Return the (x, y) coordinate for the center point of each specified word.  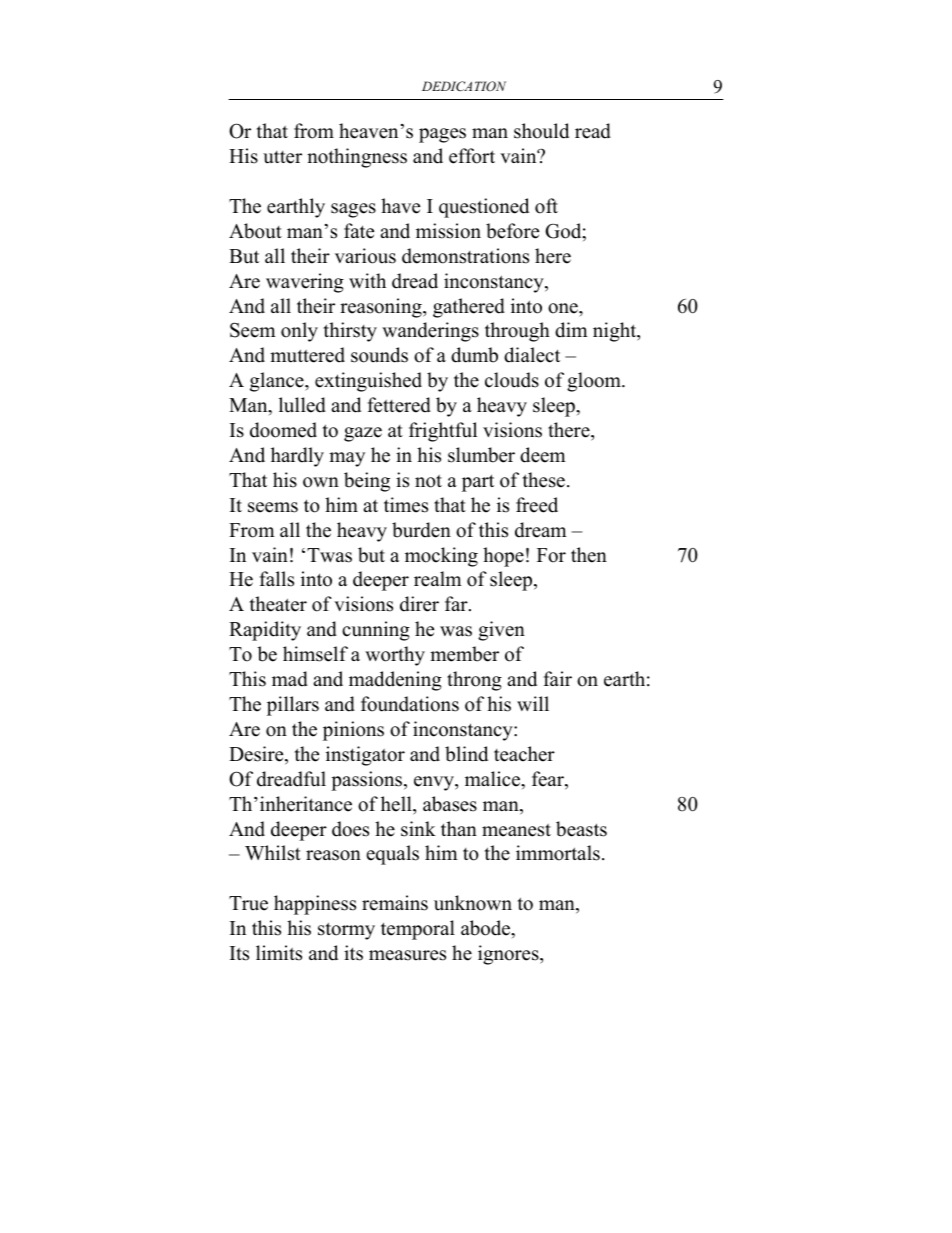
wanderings (430, 332)
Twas (329, 555)
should (541, 131)
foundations (410, 704)
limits (279, 953)
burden (421, 530)
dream (541, 530)
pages (442, 135)
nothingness (357, 158)
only (299, 332)
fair (558, 678)
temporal (418, 930)
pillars (293, 706)
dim (571, 330)
